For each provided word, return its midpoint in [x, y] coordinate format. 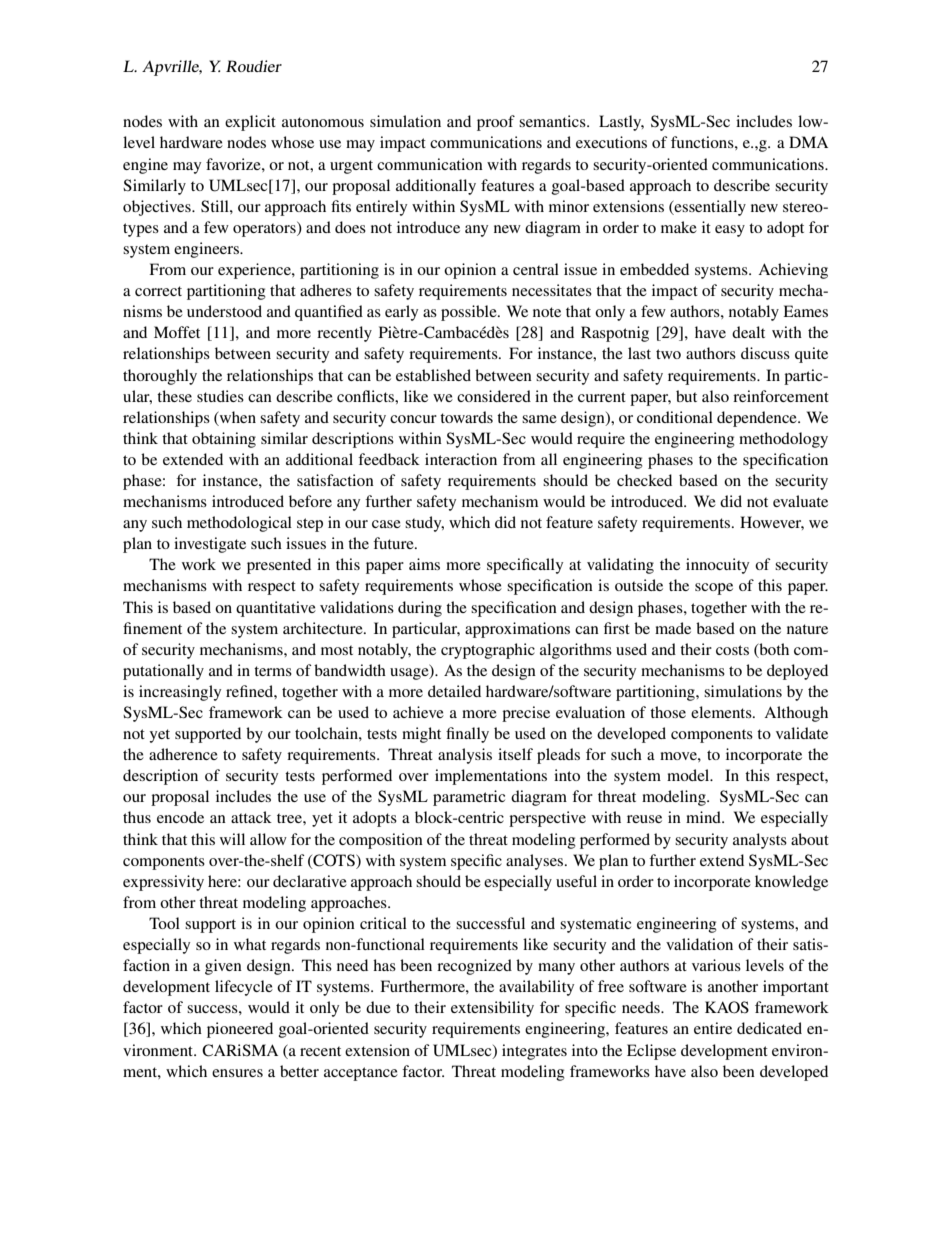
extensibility [492, 1009]
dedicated [769, 1028]
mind [704, 817]
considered [494, 396]
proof [496, 123]
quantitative [276, 609]
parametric [469, 798]
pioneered [240, 1030]
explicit [250, 123]
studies [220, 396]
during [420, 609]
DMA [808, 142]
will [232, 839]
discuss [765, 353]
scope [714, 589]
